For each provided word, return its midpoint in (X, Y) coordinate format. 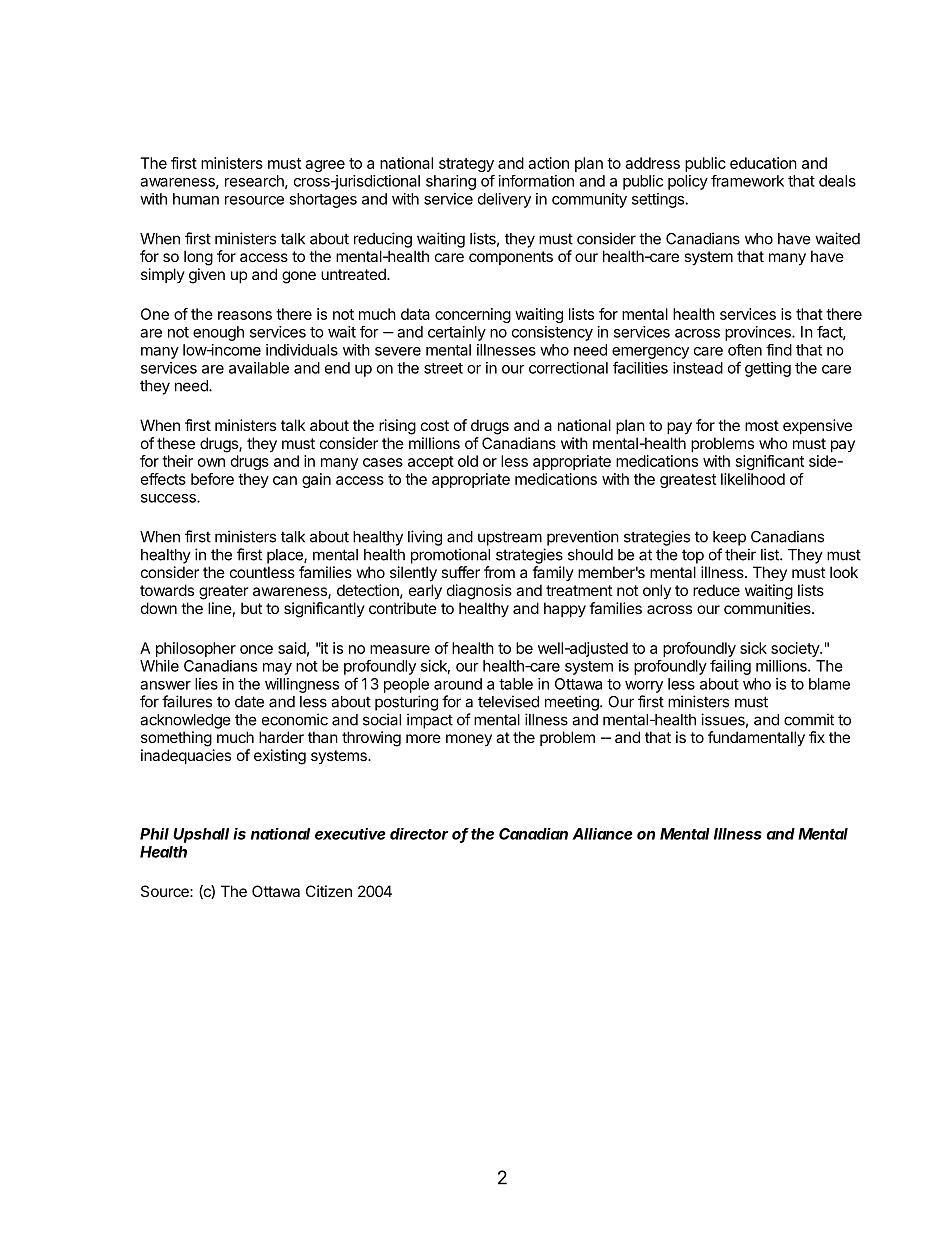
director (419, 834)
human (196, 199)
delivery (504, 200)
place (286, 556)
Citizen (329, 891)
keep (729, 538)
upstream (510, 538)
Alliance (602, 834)
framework (747, 181)
